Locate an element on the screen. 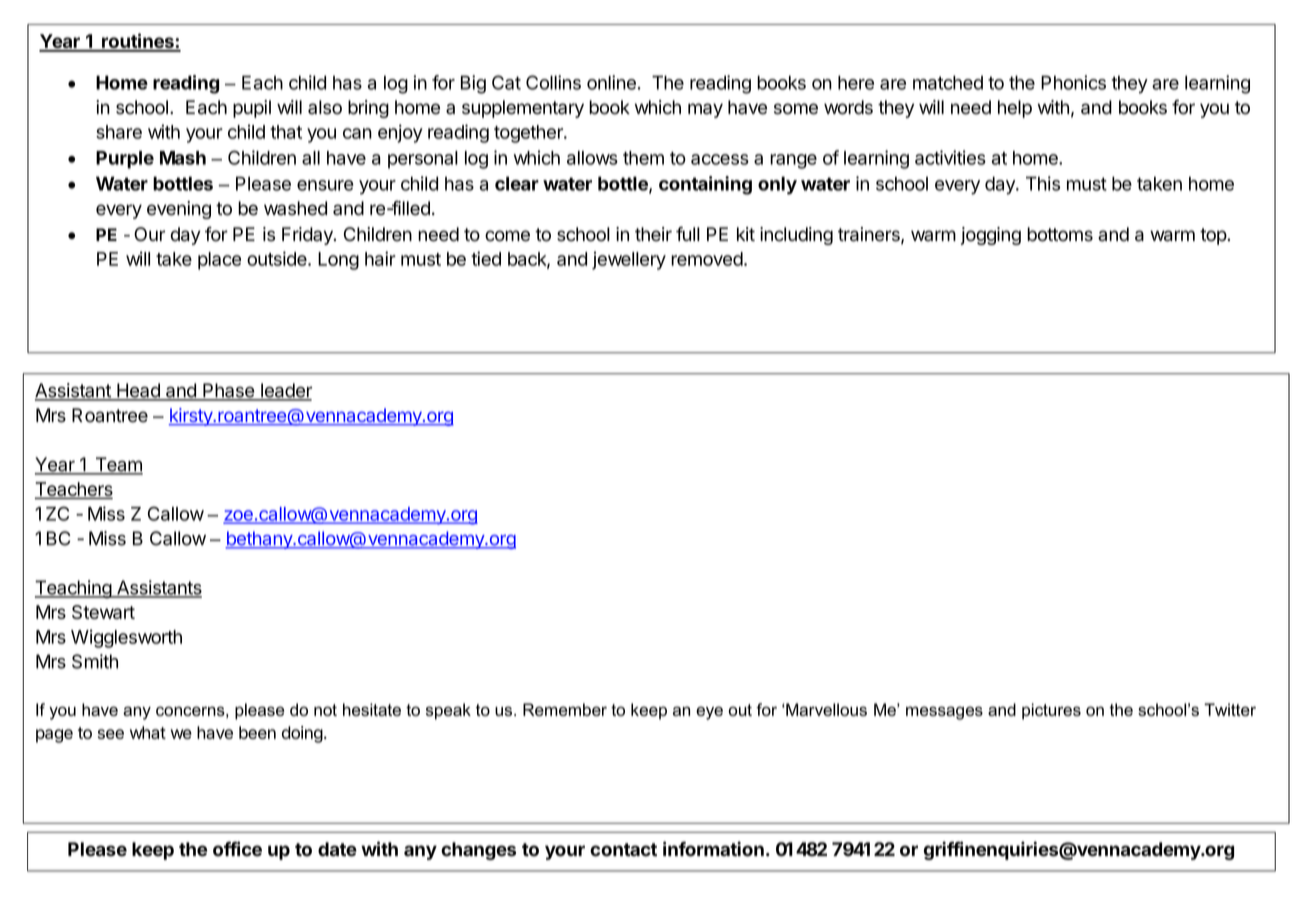 The width and height of the screenshot is (1308, 924). place is located at coordinates (219, 261).
